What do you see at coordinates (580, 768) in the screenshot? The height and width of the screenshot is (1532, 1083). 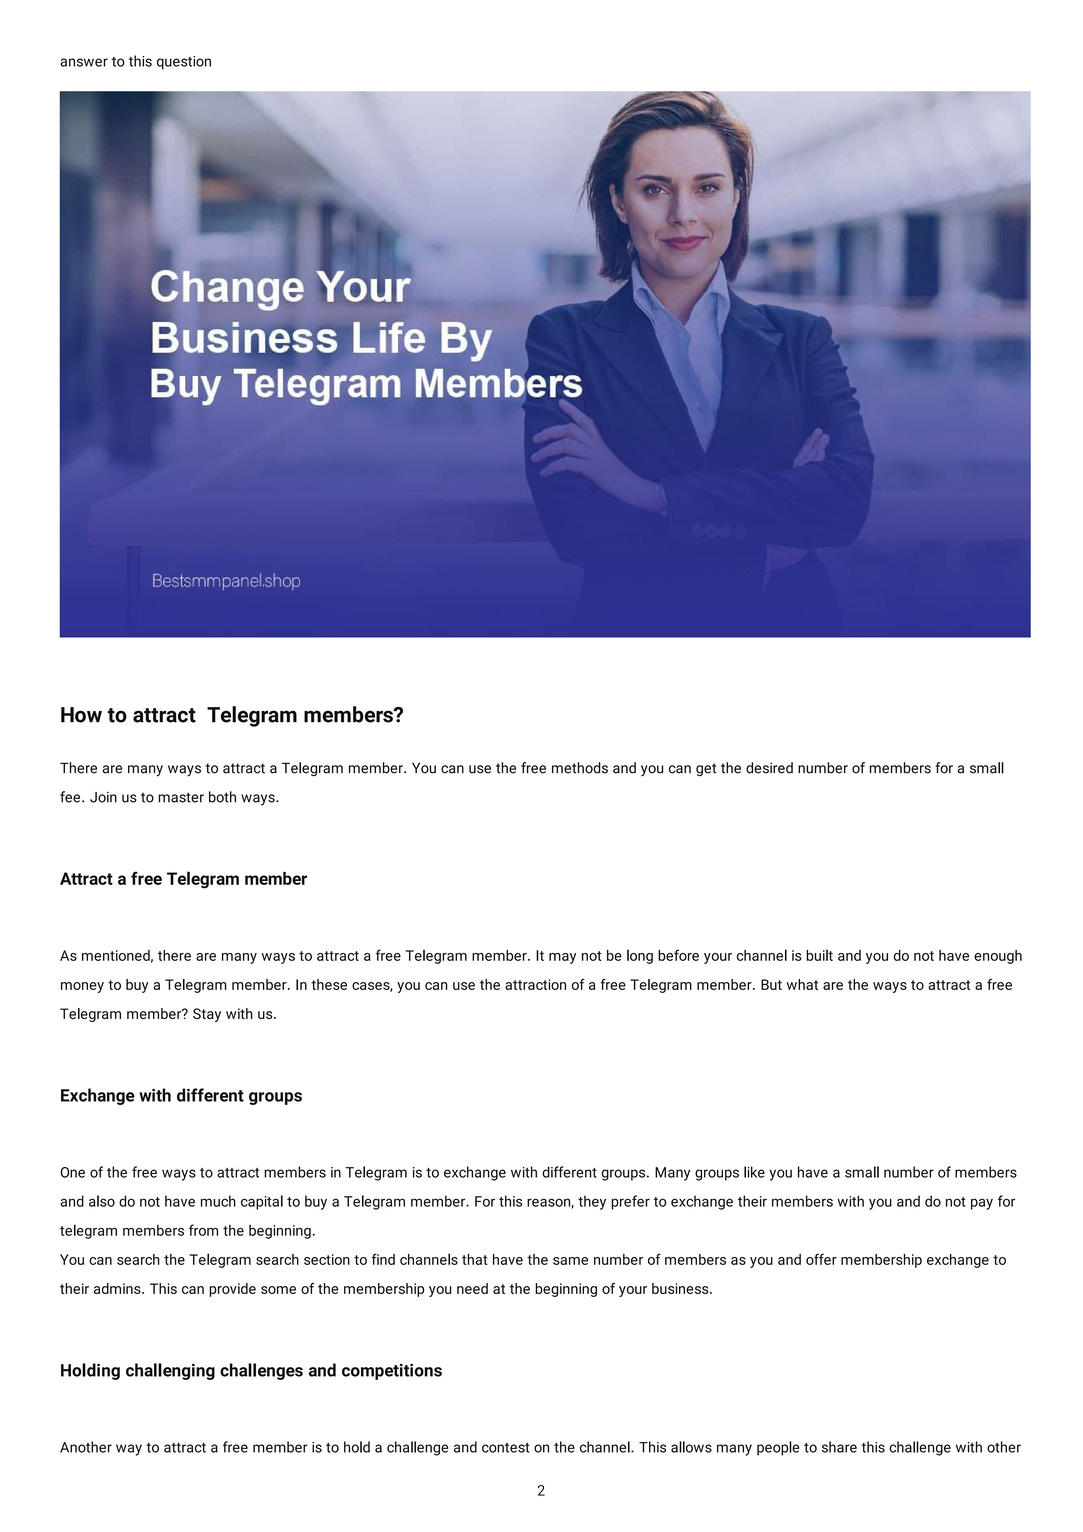 I see `methods` at bounding box center [580, 768].
